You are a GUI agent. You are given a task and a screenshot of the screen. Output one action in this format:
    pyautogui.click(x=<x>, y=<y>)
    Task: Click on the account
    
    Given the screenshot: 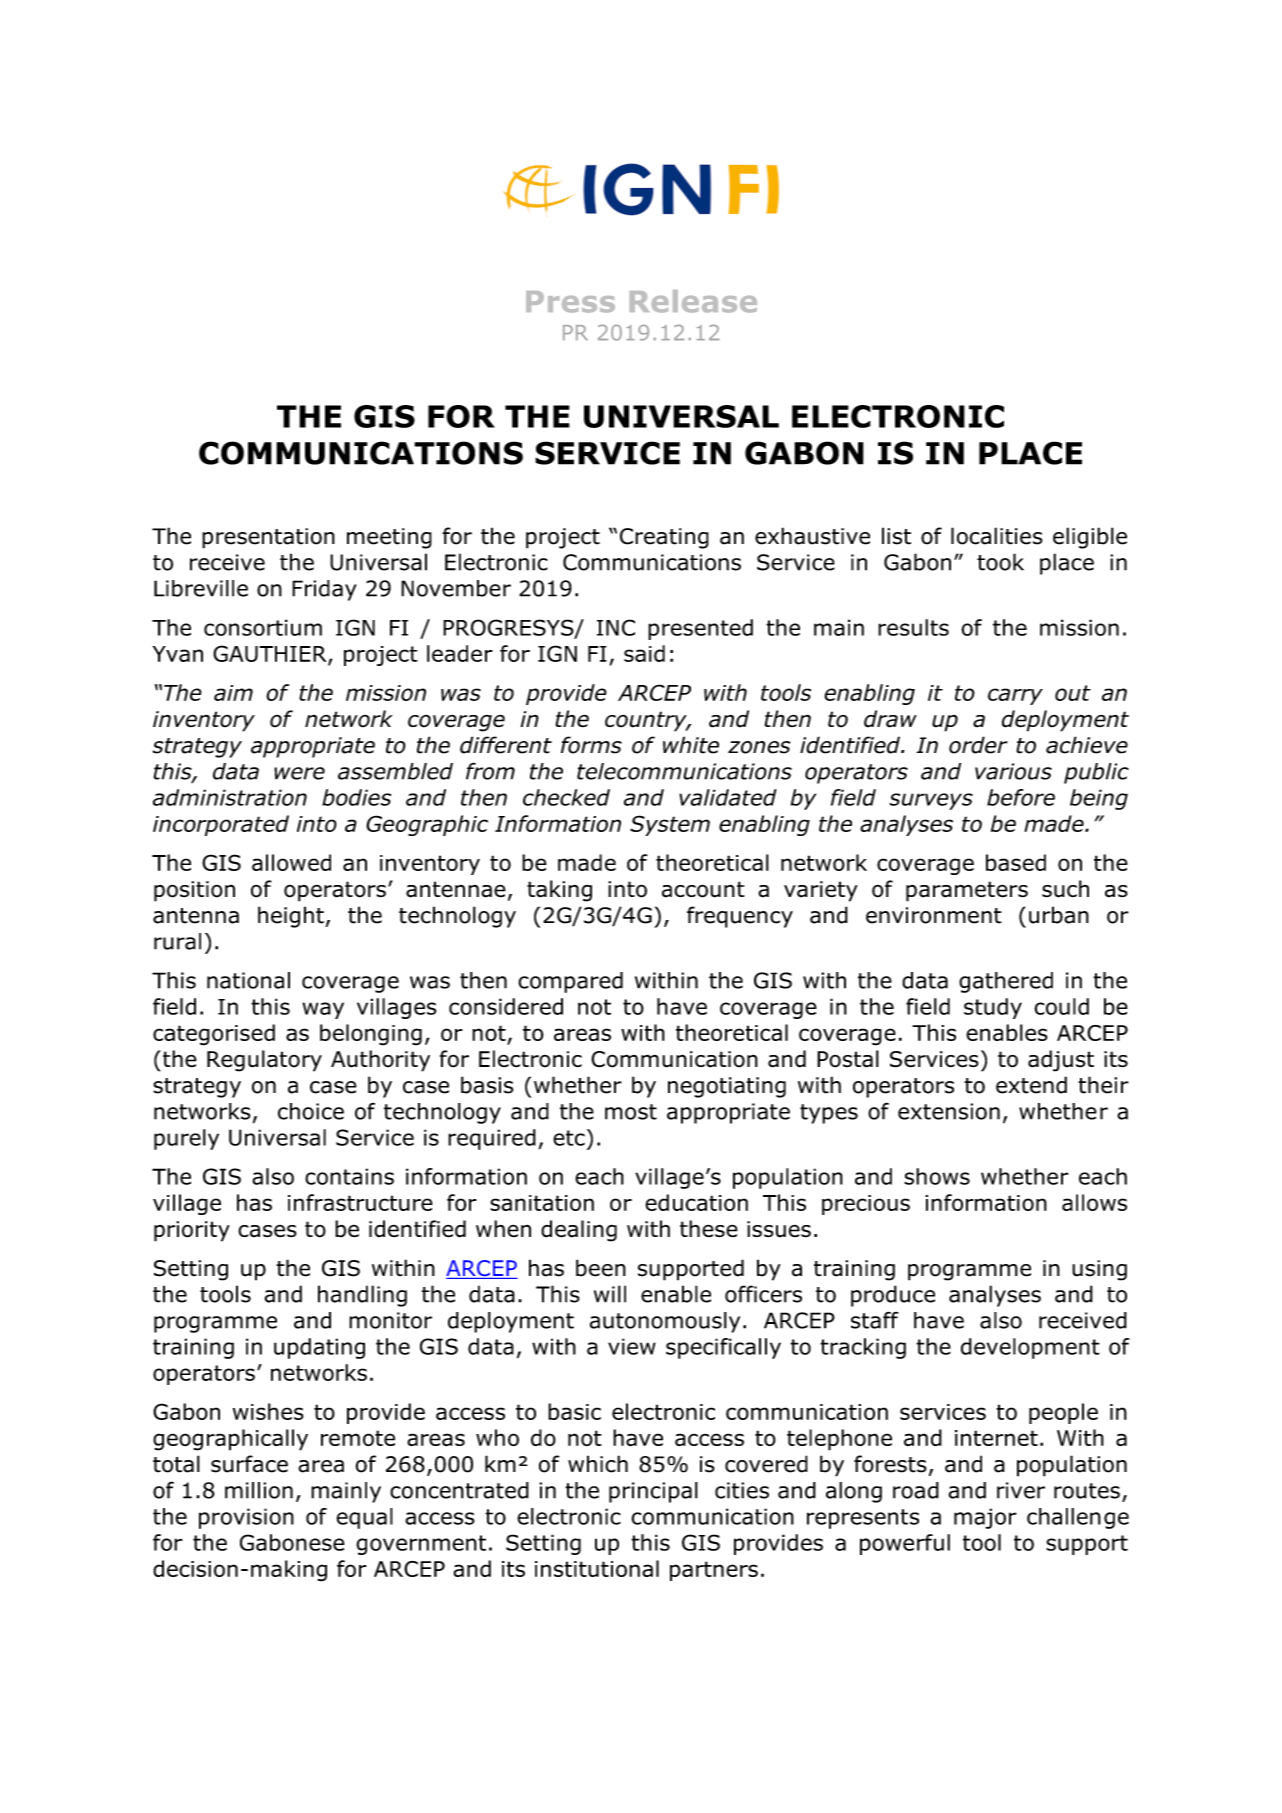 What is the action you would take?
    pyautogui.click(x=703, y=889)
